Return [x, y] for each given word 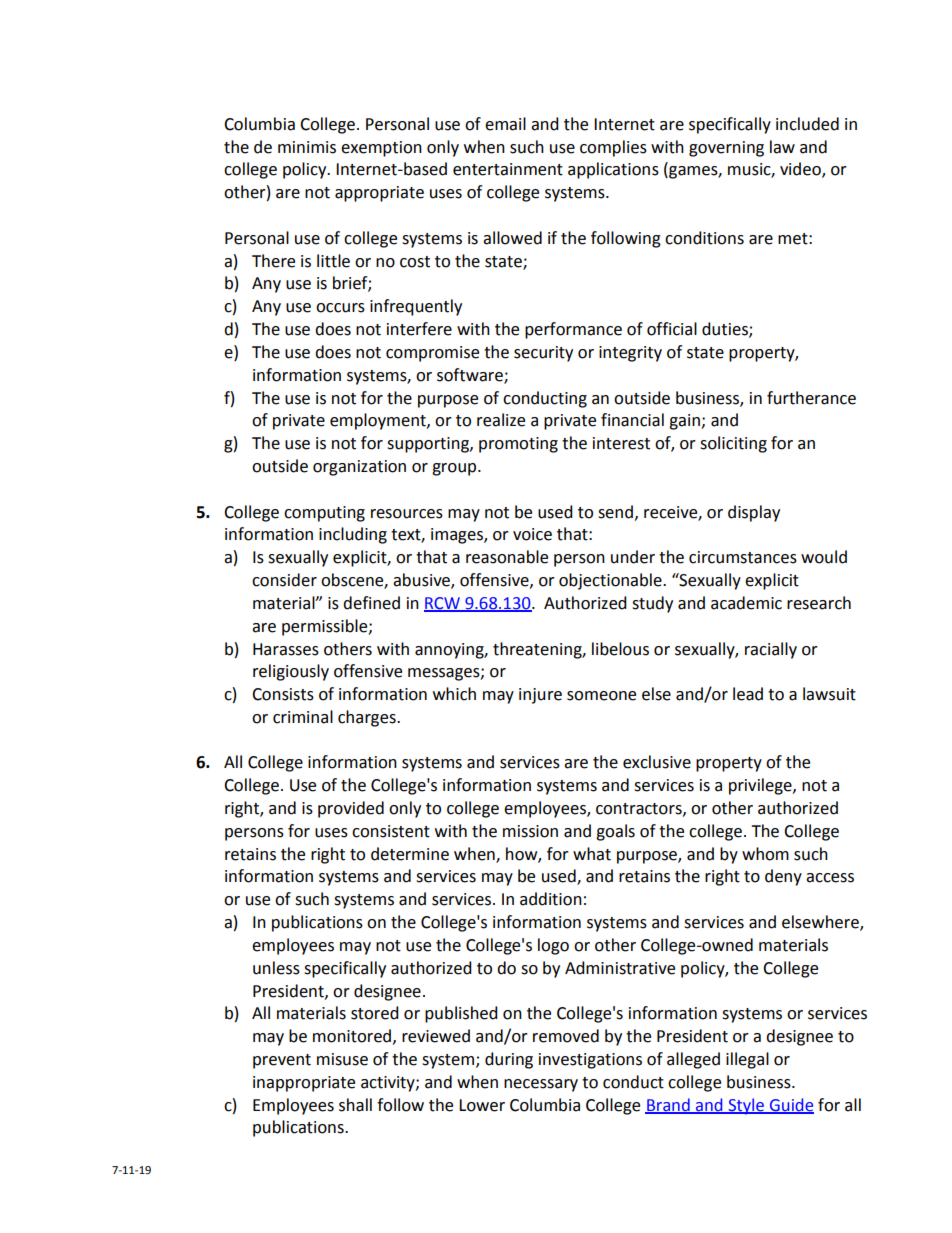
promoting [518, 445]
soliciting [733, 444]
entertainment [508, 169]
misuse [342, 1059]
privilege [761, 786]
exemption [381, 149]
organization [359, 468]
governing [726, 149]
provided [351, 809]
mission [530, 831]
